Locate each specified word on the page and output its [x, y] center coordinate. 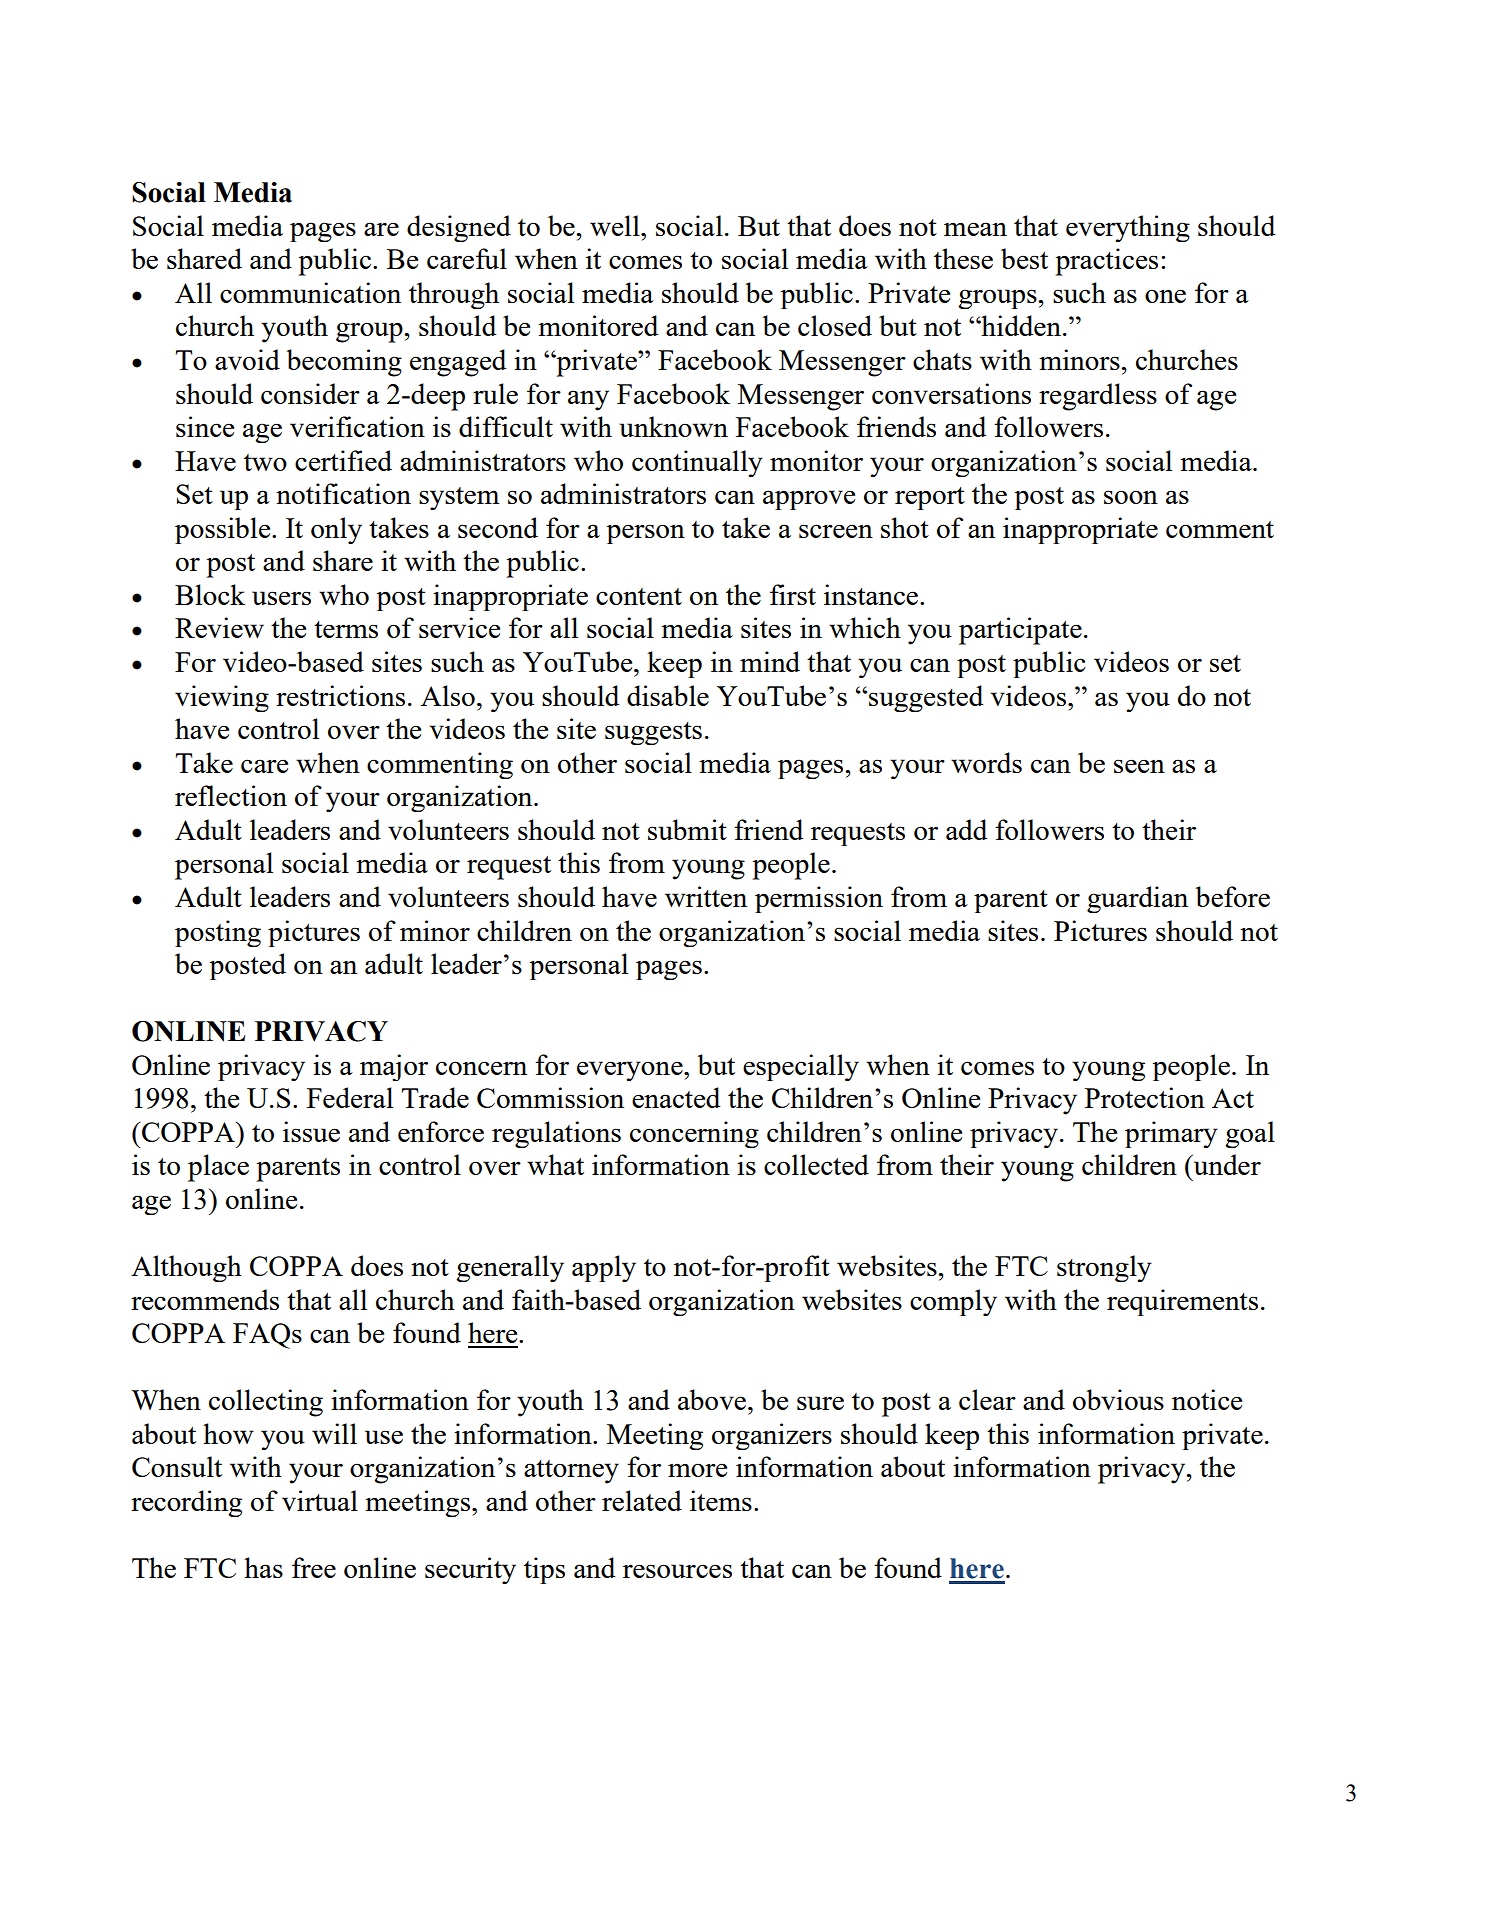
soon [1131, 497]
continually [697, 463]
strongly [1104, 1268]
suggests [653, 733]
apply [604, 1268]
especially [801, 1067]
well [616, 225]
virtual [320, 1500]
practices [1106, 262]
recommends [205, 1299]
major [394, 1067]
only [336, 530]
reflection [231, 795]
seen [1139, 766]
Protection [1145, 1097]
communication [310, 292]
